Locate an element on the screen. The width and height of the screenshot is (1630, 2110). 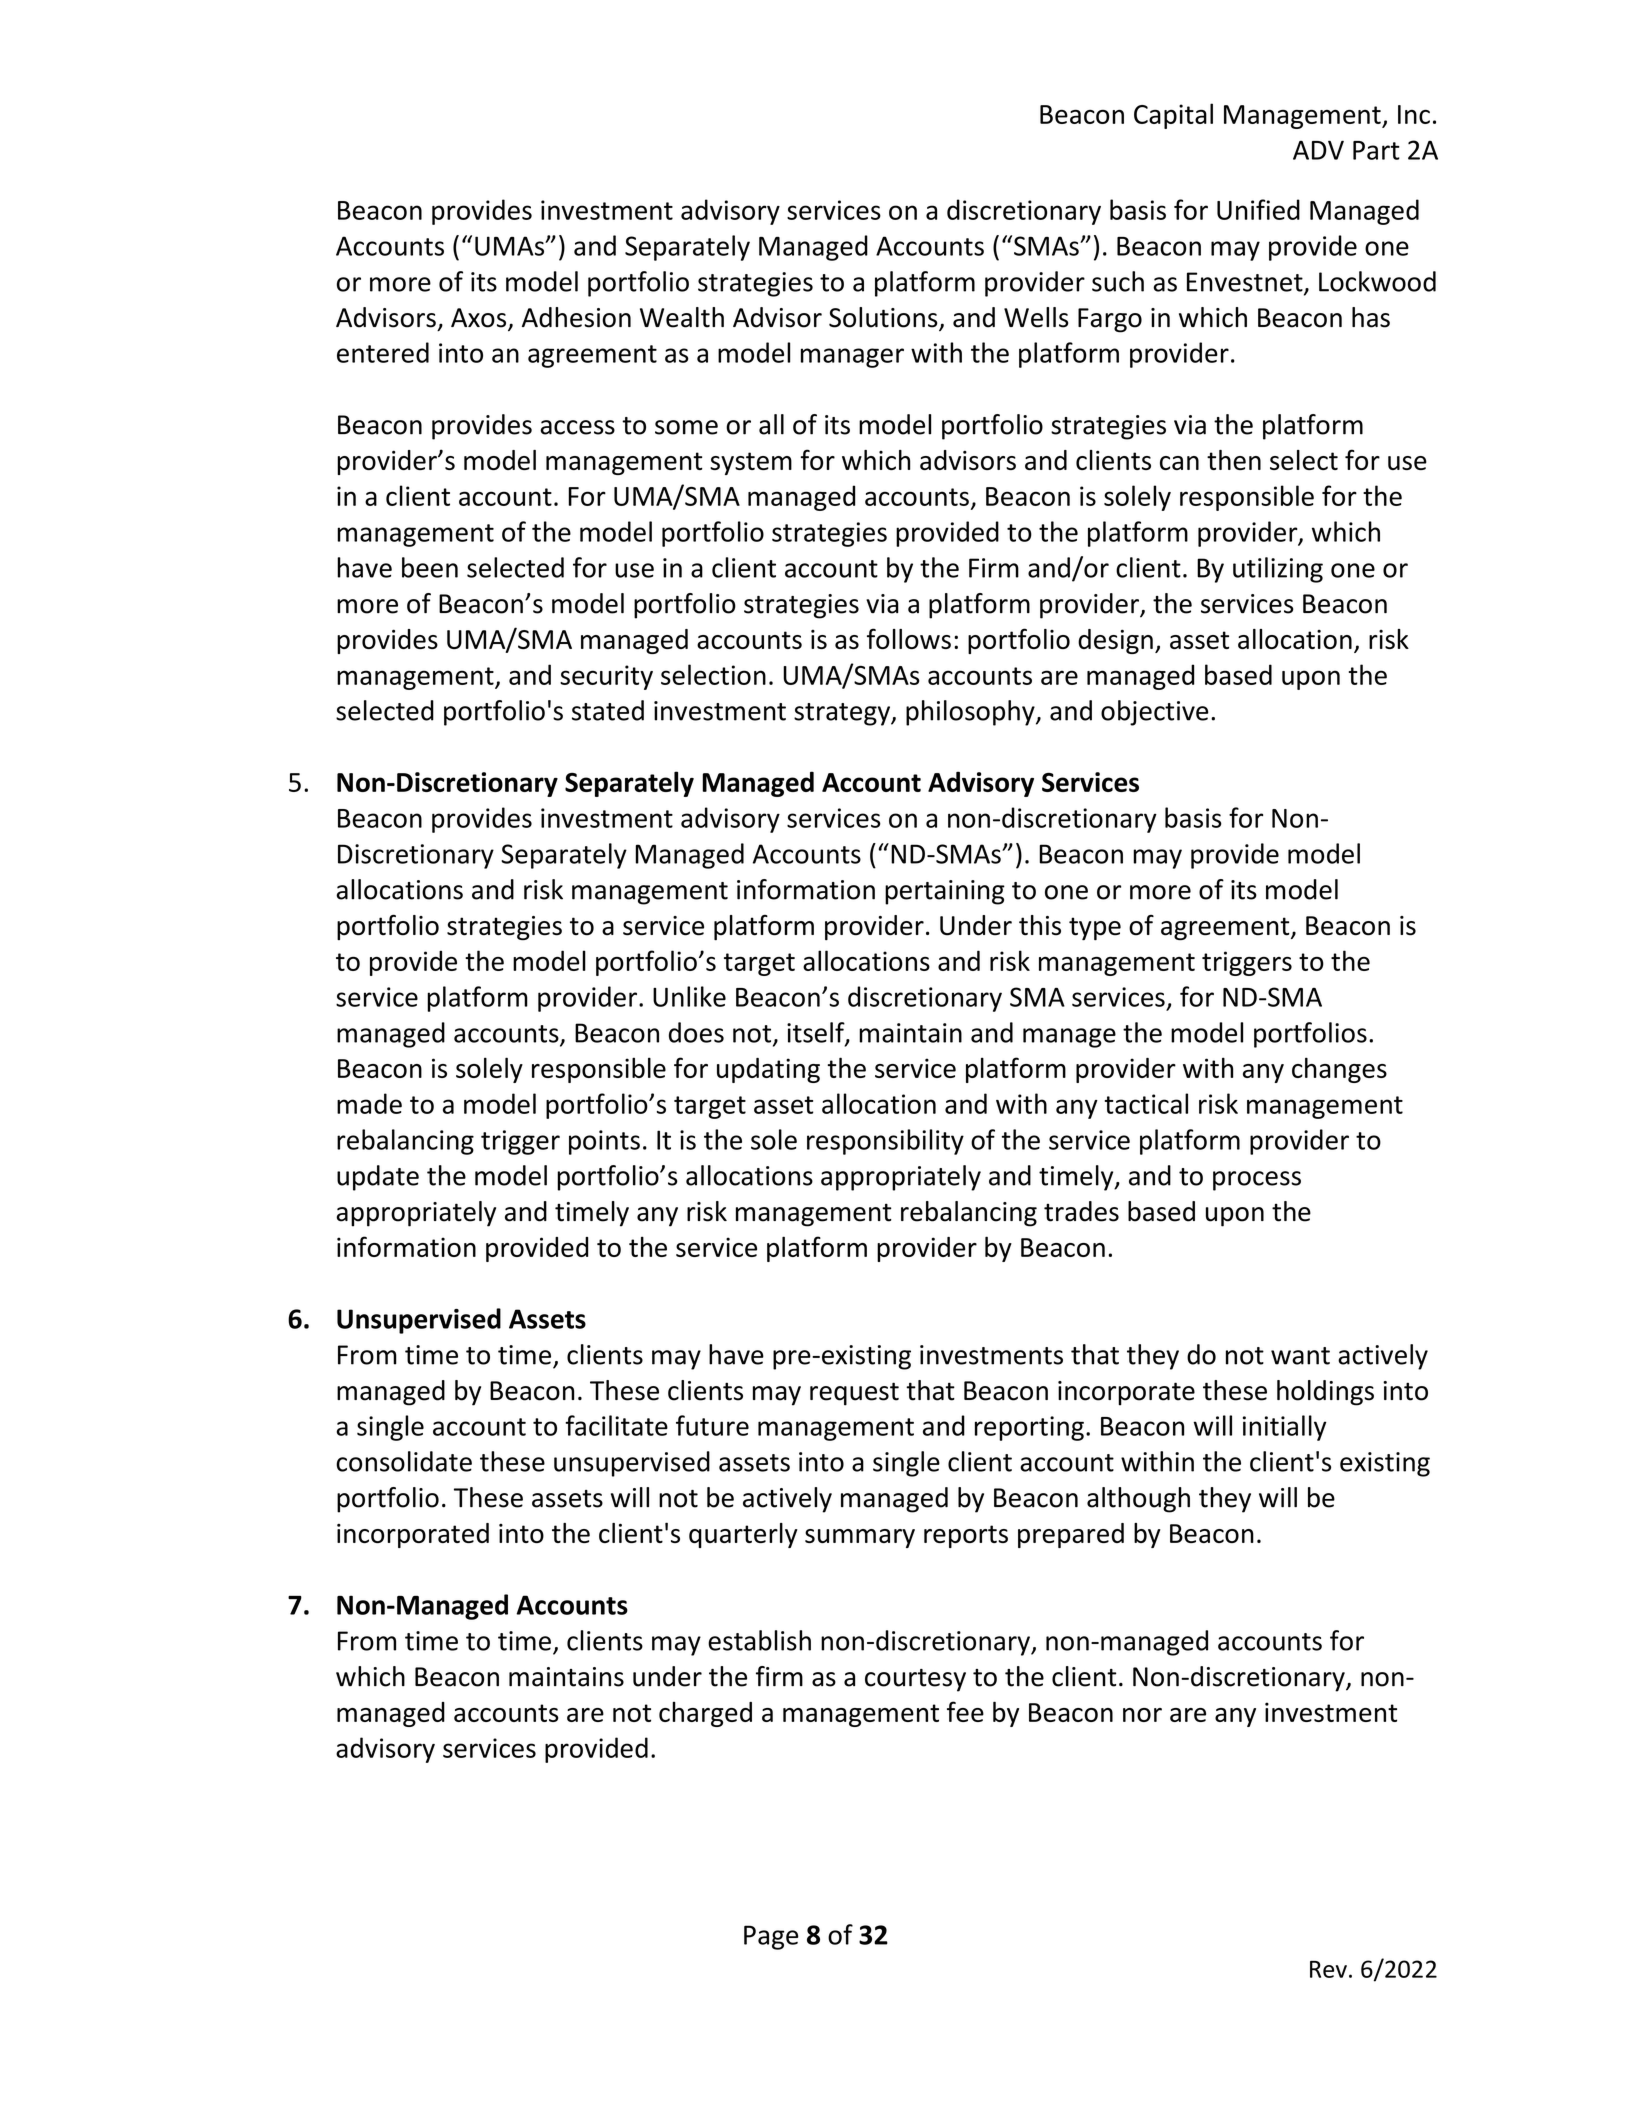
Unified is located at coordinates (1258, 209).
